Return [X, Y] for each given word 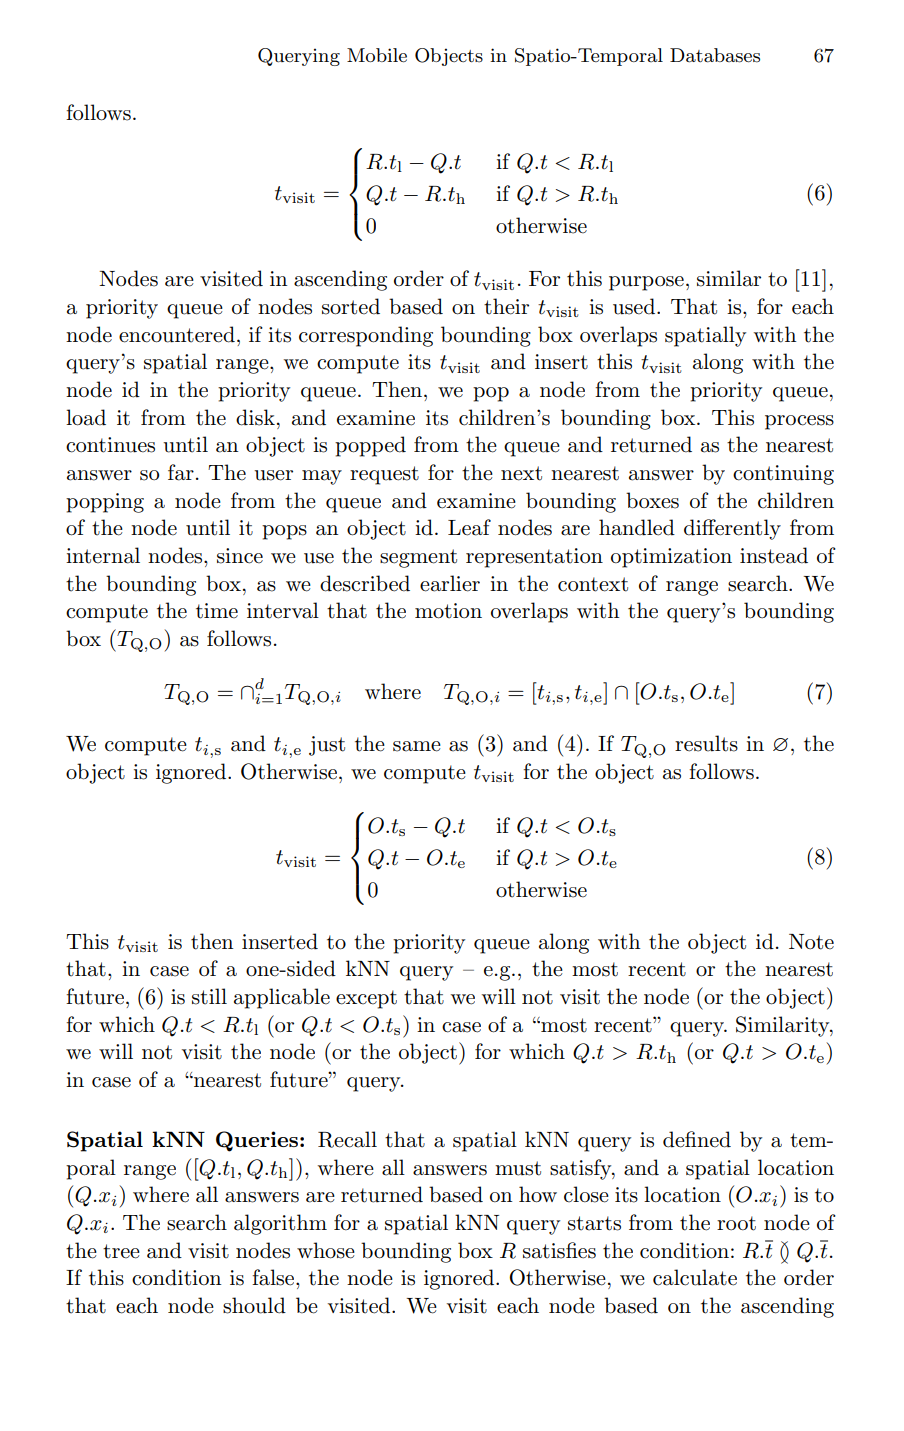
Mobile [377, 55]
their [506, 306]
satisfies [559, 1250]
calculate [695, 1277]
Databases [715, 55]
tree [121, 1251]
